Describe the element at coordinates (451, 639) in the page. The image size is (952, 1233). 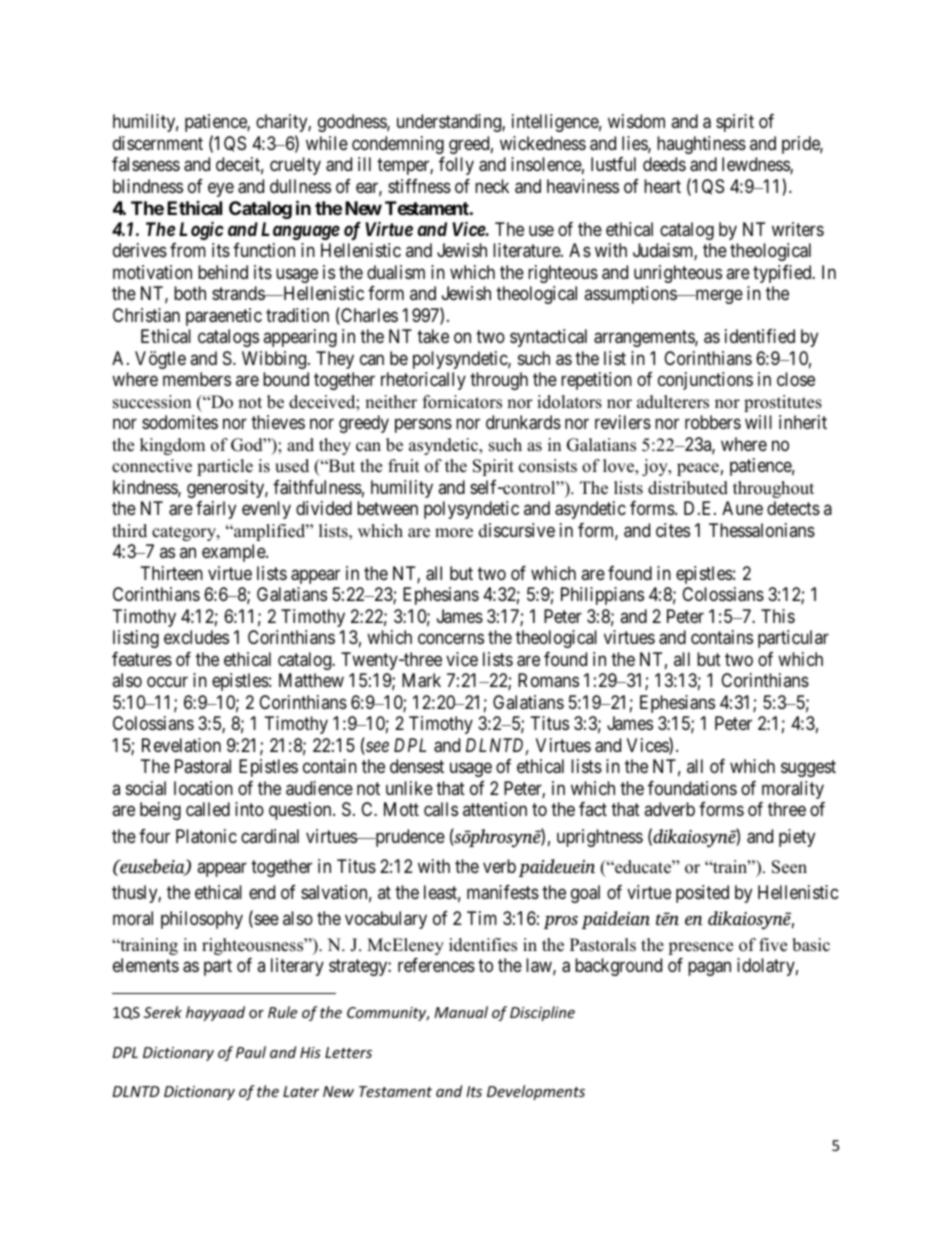
I see `concerns` at that location.
